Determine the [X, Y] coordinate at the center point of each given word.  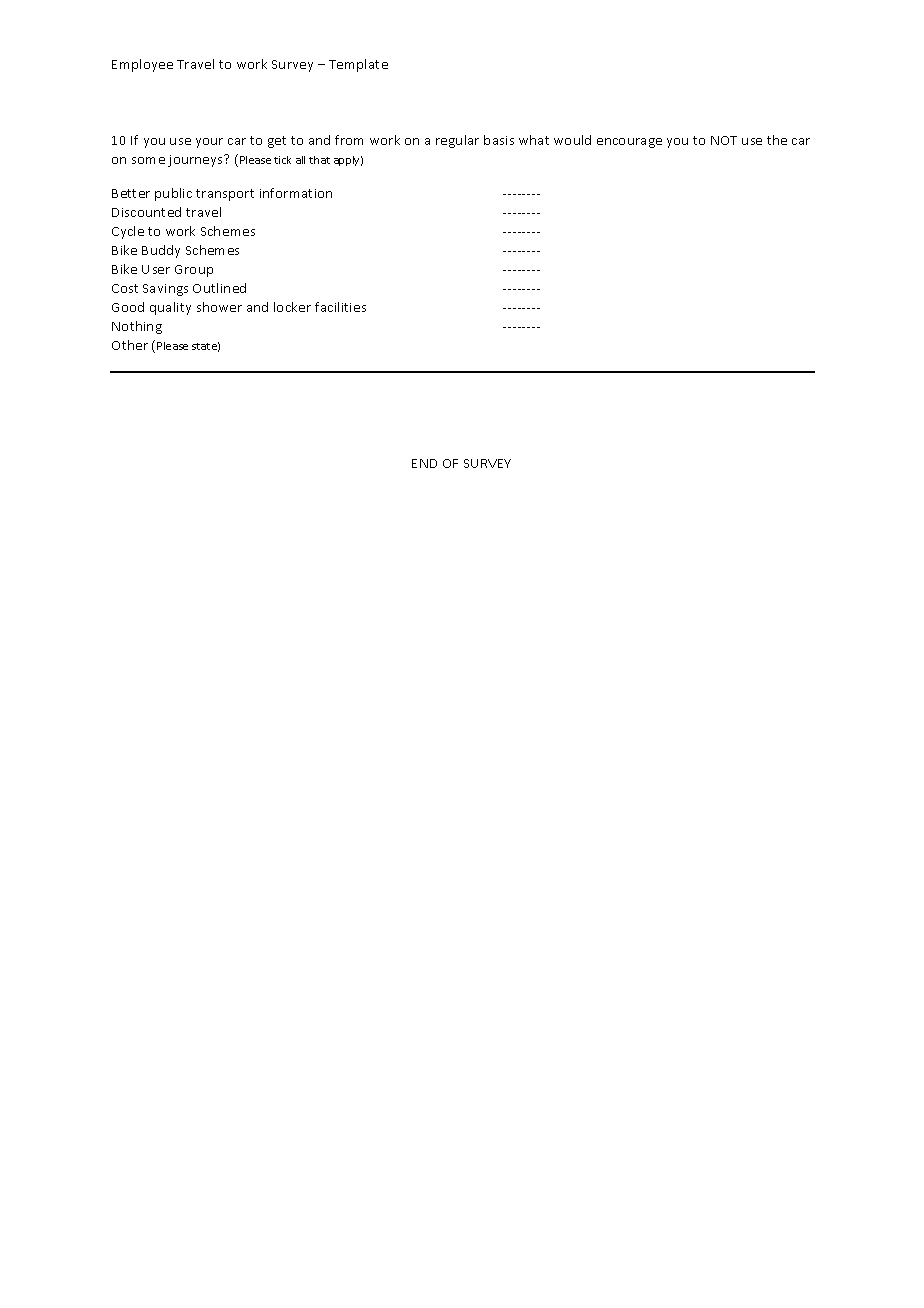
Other [130, 345]
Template [358, 65]
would [572, 140]
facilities [340, 307]
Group [194, 271]
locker [292, 307]
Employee [142, 65]
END [424, 463]
